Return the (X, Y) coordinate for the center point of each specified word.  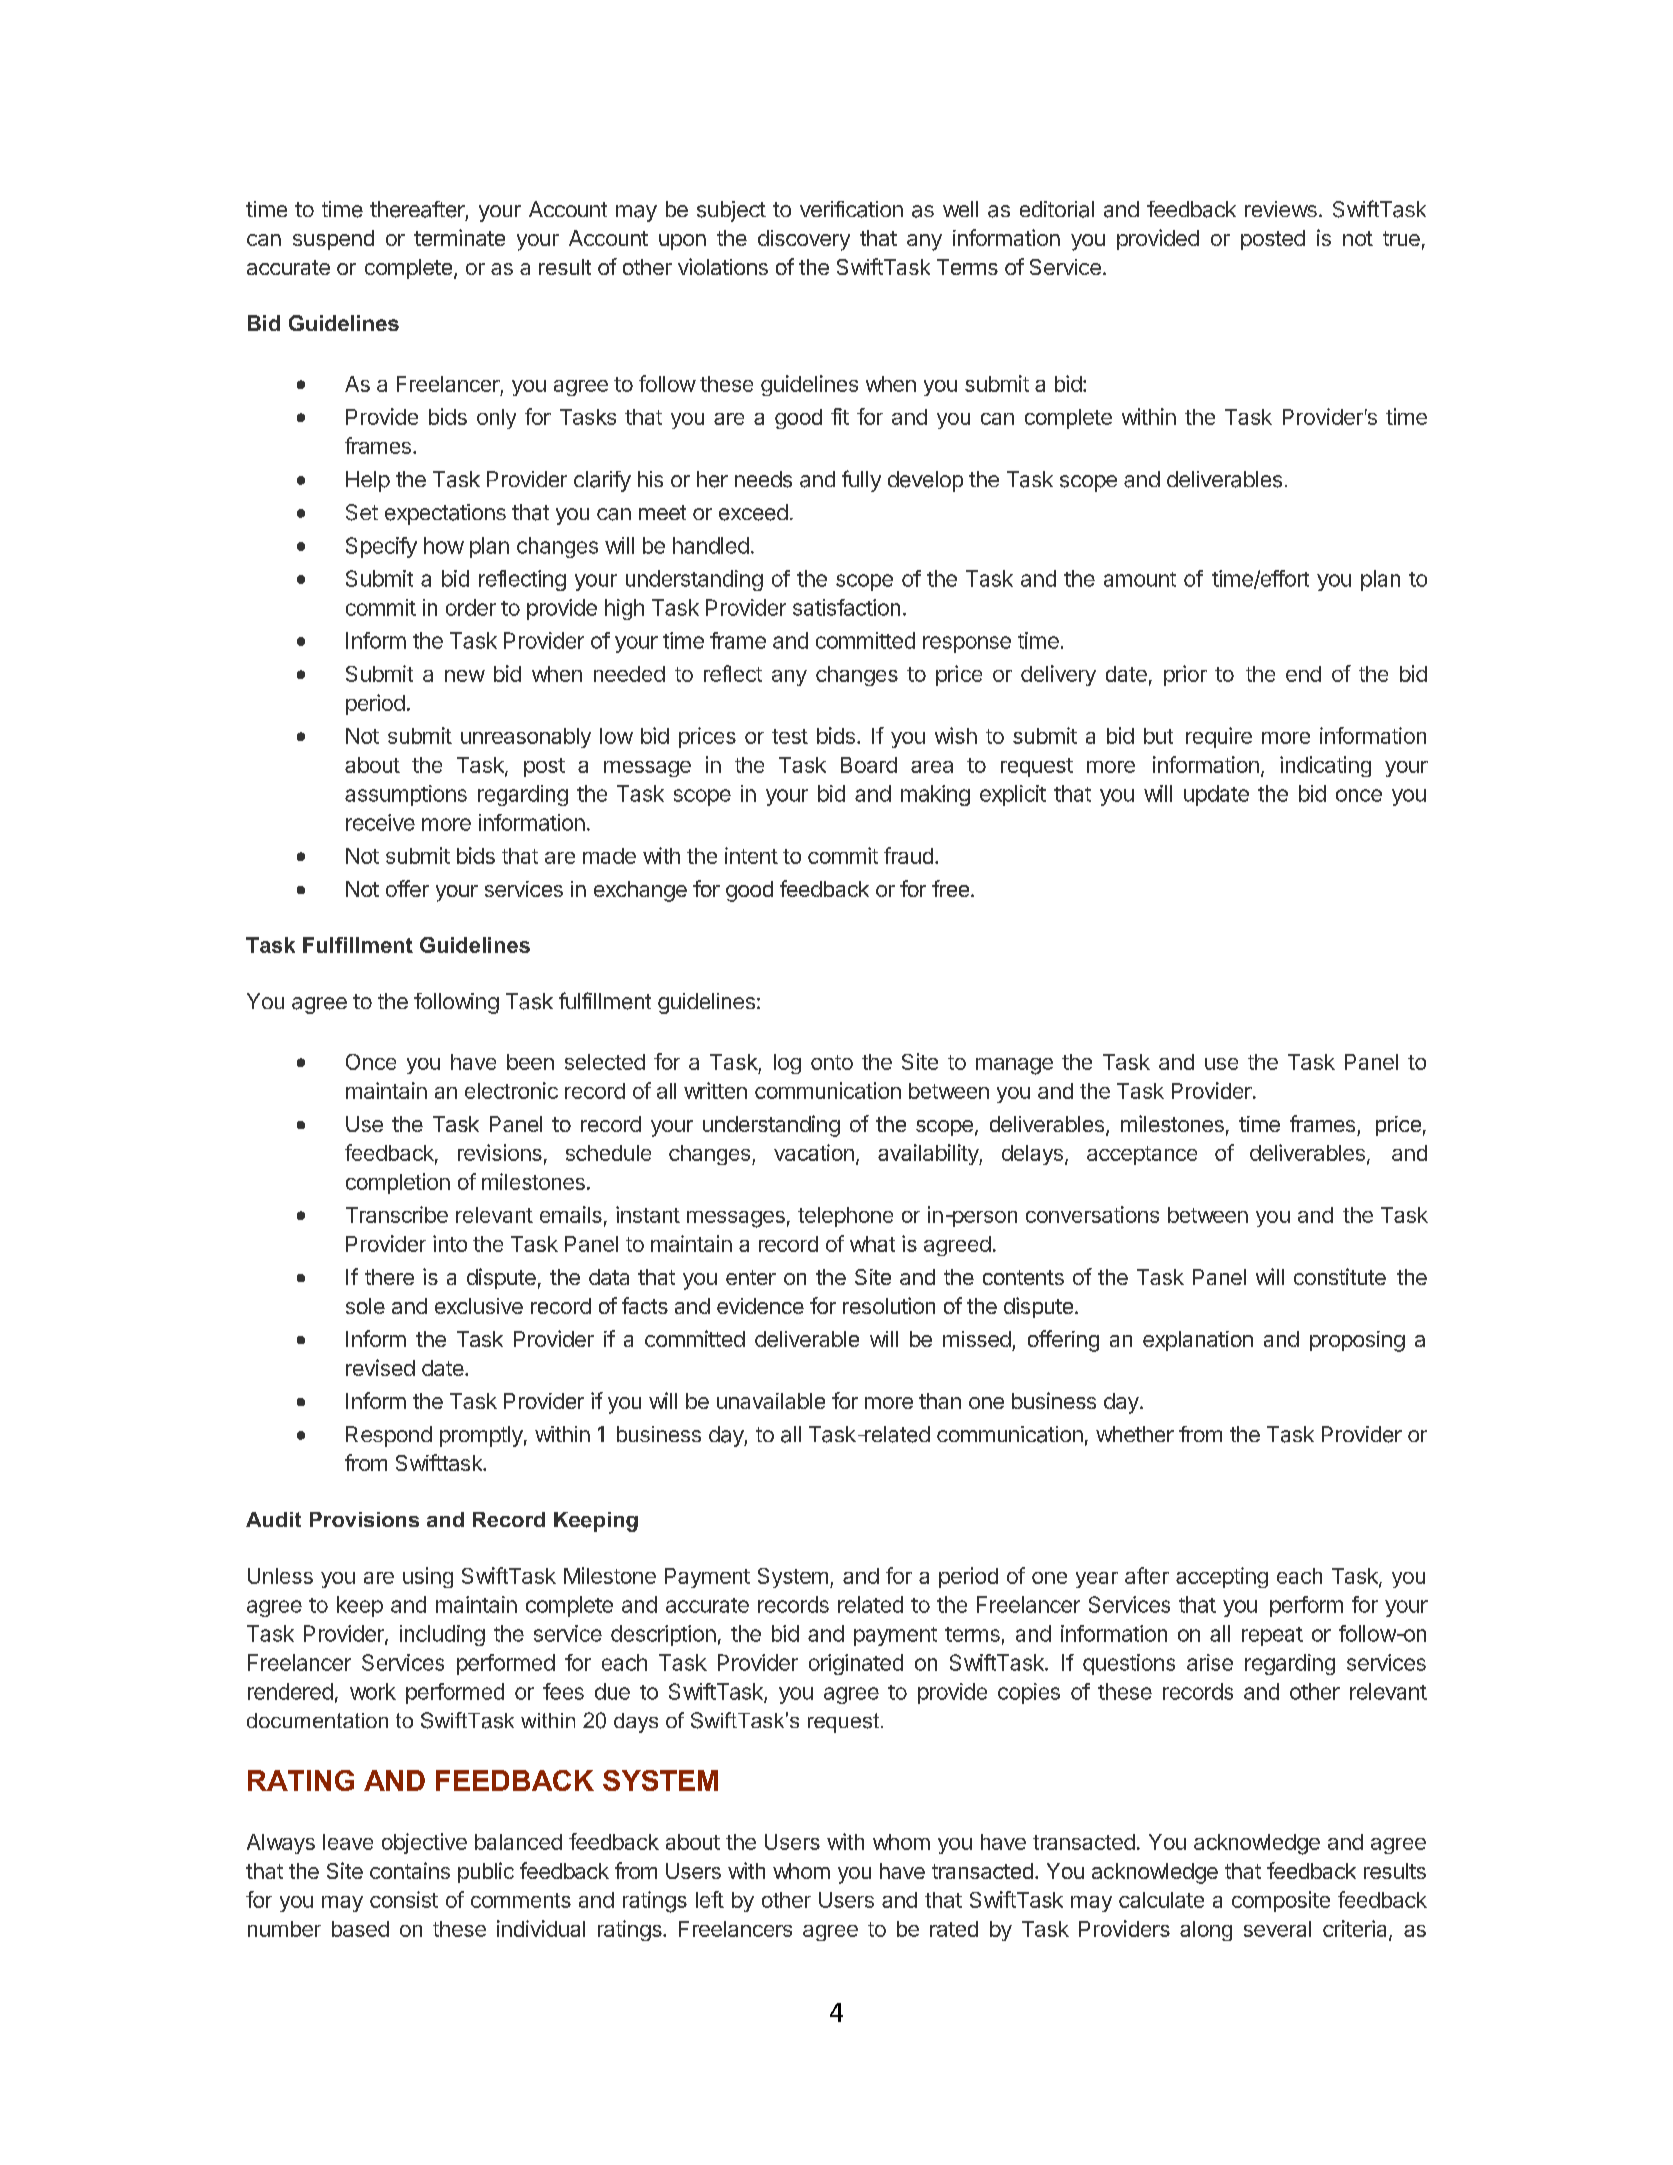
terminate (459, 237)
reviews (1281, 209)
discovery (804, 240)
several (1277, 1929)
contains (410, 1870)
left (710, 1899)
